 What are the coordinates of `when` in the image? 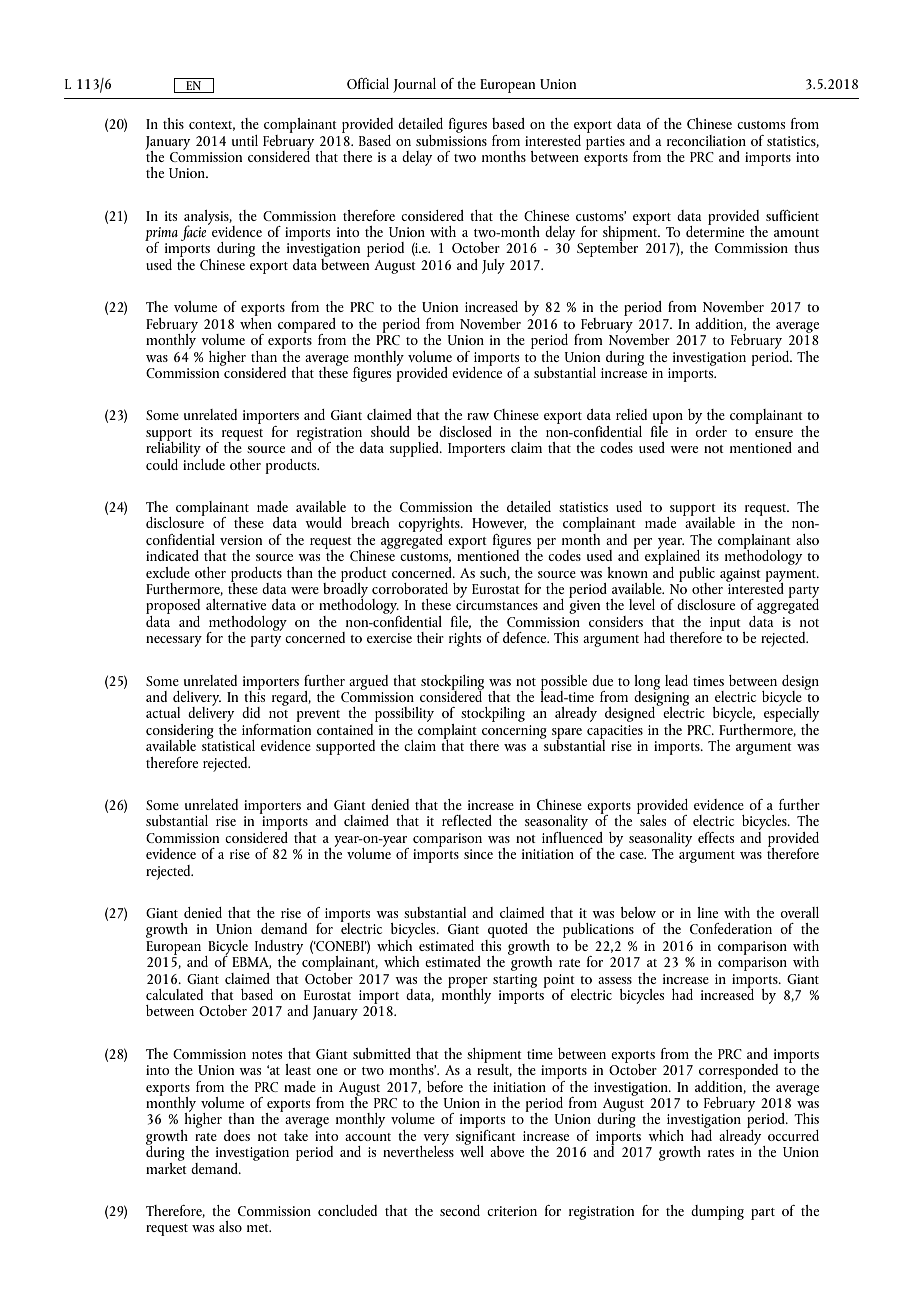 It's located at (256, 322).
